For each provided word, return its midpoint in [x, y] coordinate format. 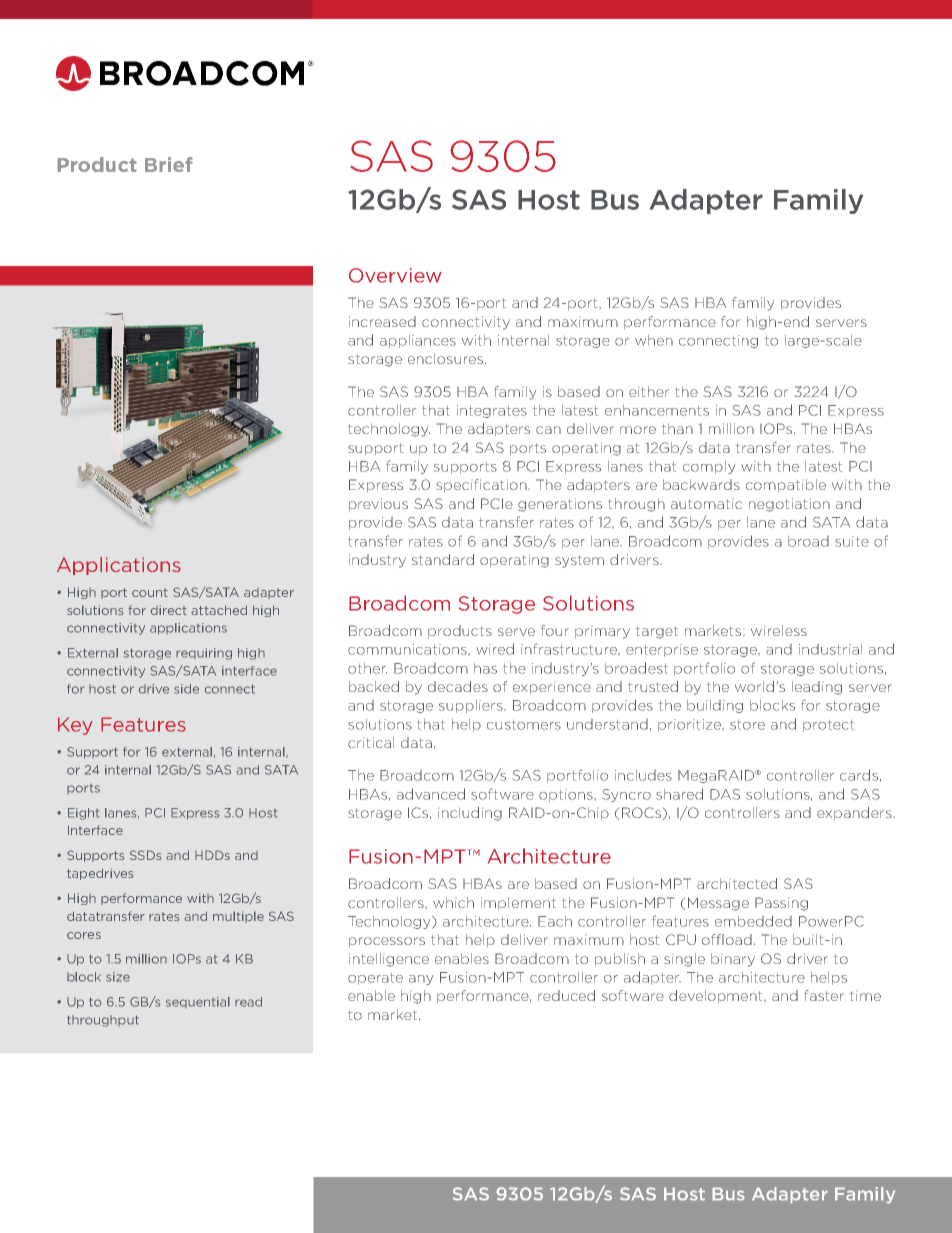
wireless [779, 630]
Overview [395, 275]
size [118, 977]
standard [443, 559]
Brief [169, 164]
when [654, 340]
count [150, 592]
